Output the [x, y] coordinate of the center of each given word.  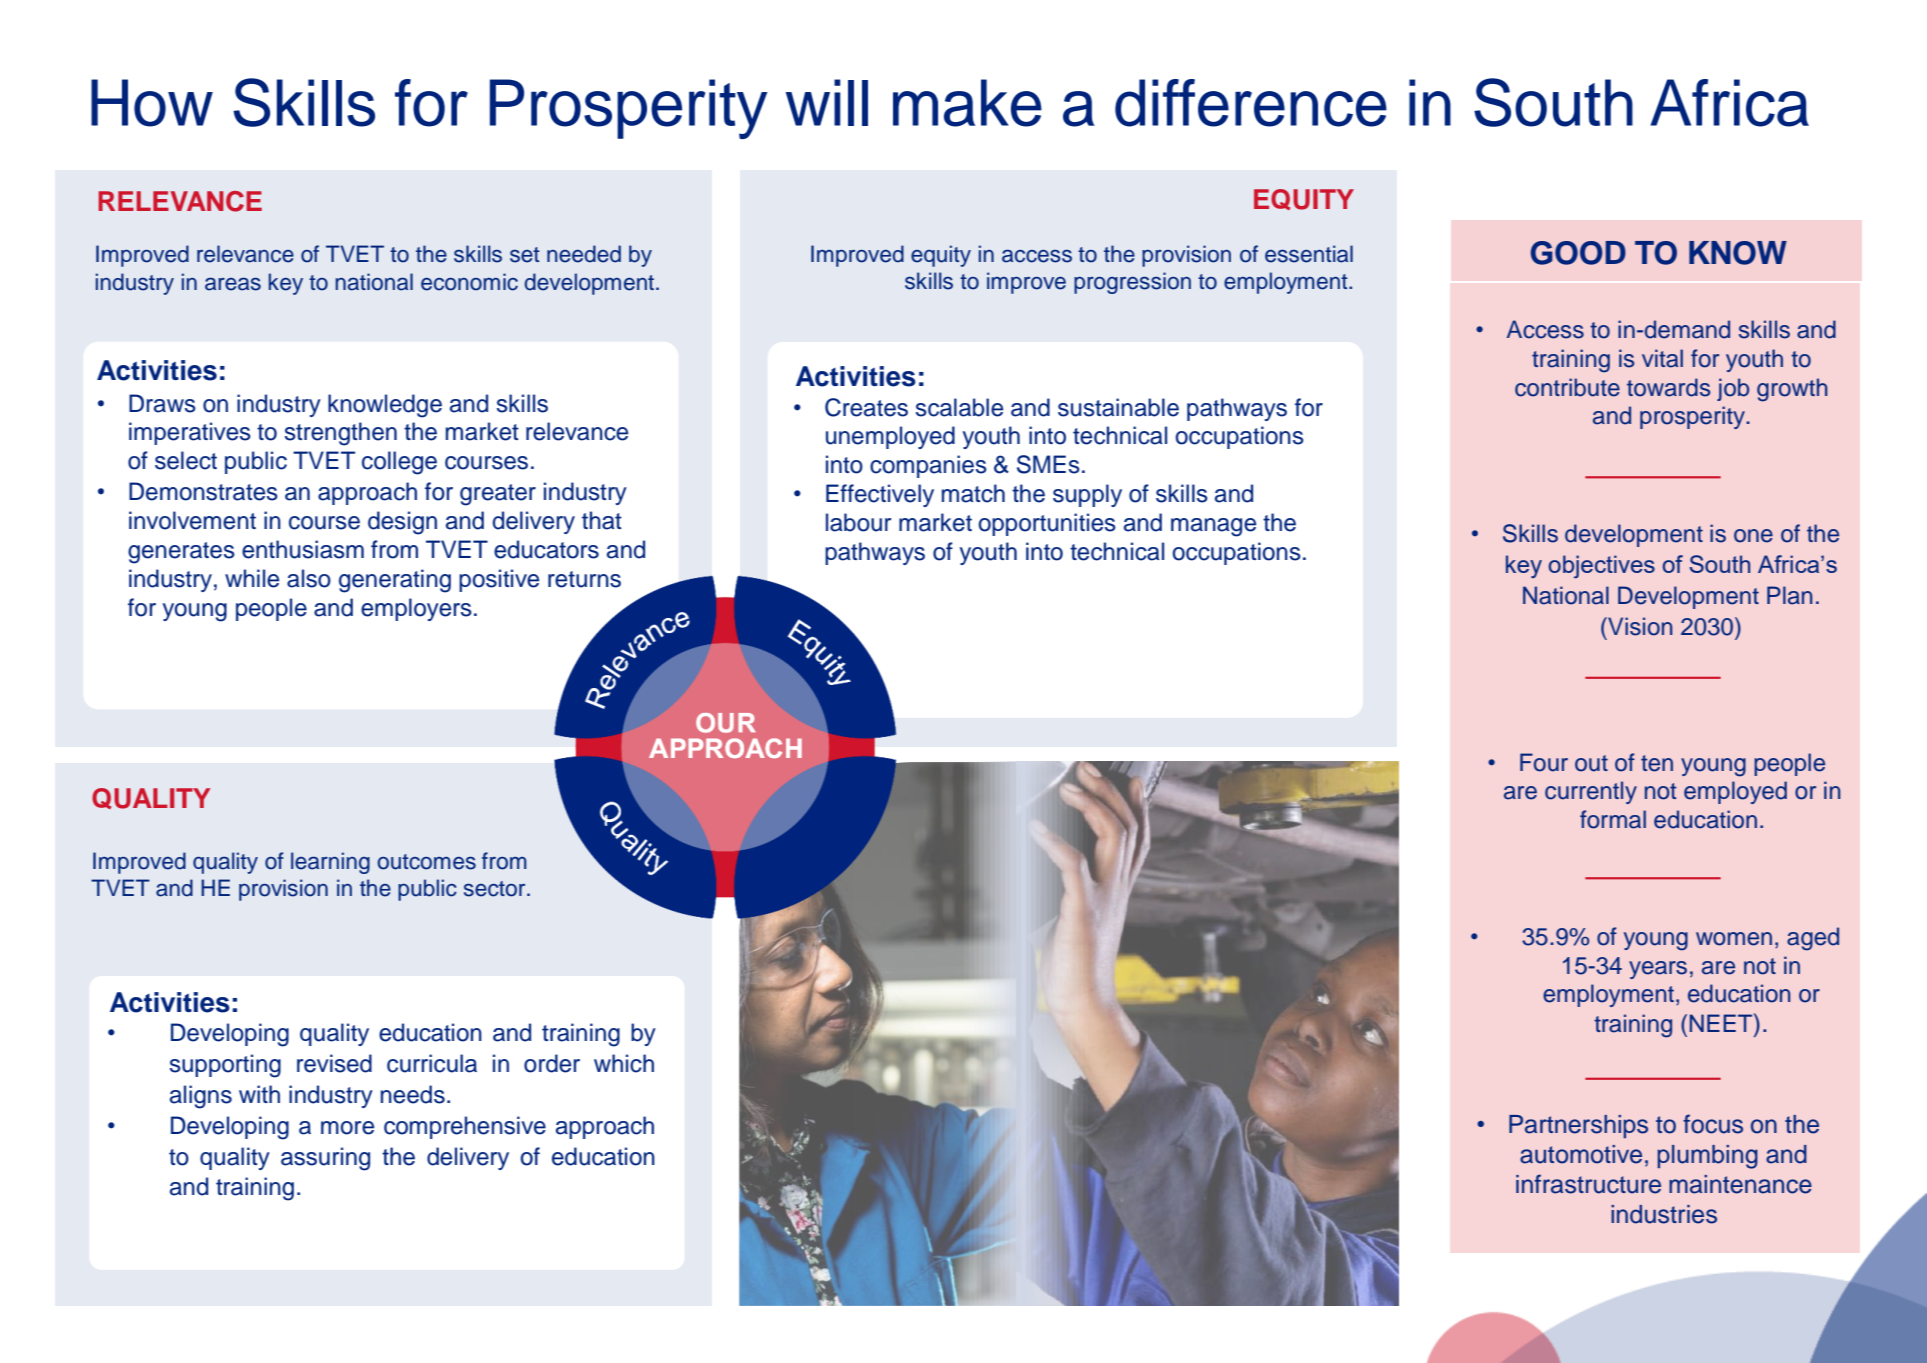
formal [1613, 819]
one [1753, 536]
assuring [325, 1159]
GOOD [1578, 253]
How [152, 103]
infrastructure [1588, 1184]
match [973, 493]
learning [330, 863]
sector [496, 889]
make [967, 103]
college [399, 463]
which [624, 1063]
